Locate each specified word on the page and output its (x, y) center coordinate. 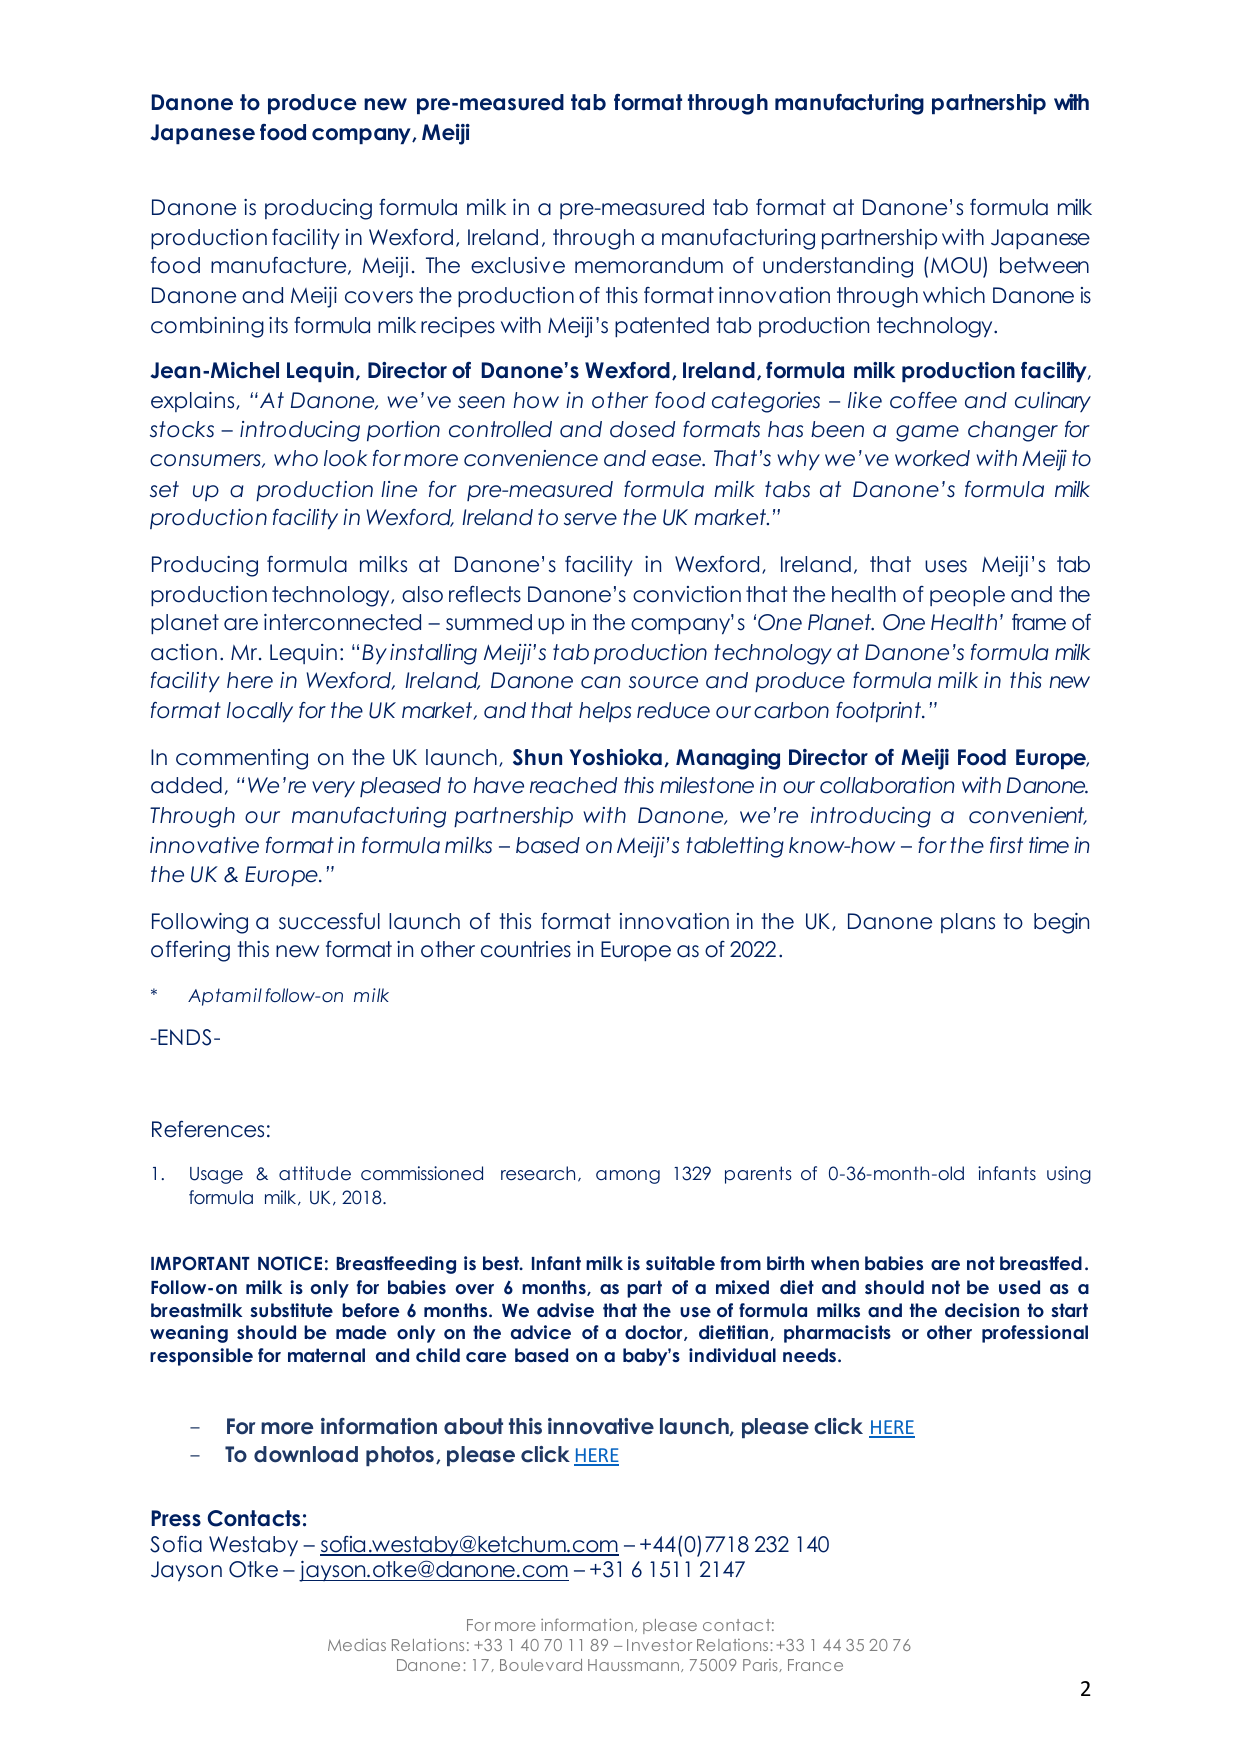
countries (526, 949)
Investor (659, 1645)
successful (329, 921)
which (954, 295)
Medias (357, 1645)
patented (662, 327)
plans (968, 923)
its (278, 325)
